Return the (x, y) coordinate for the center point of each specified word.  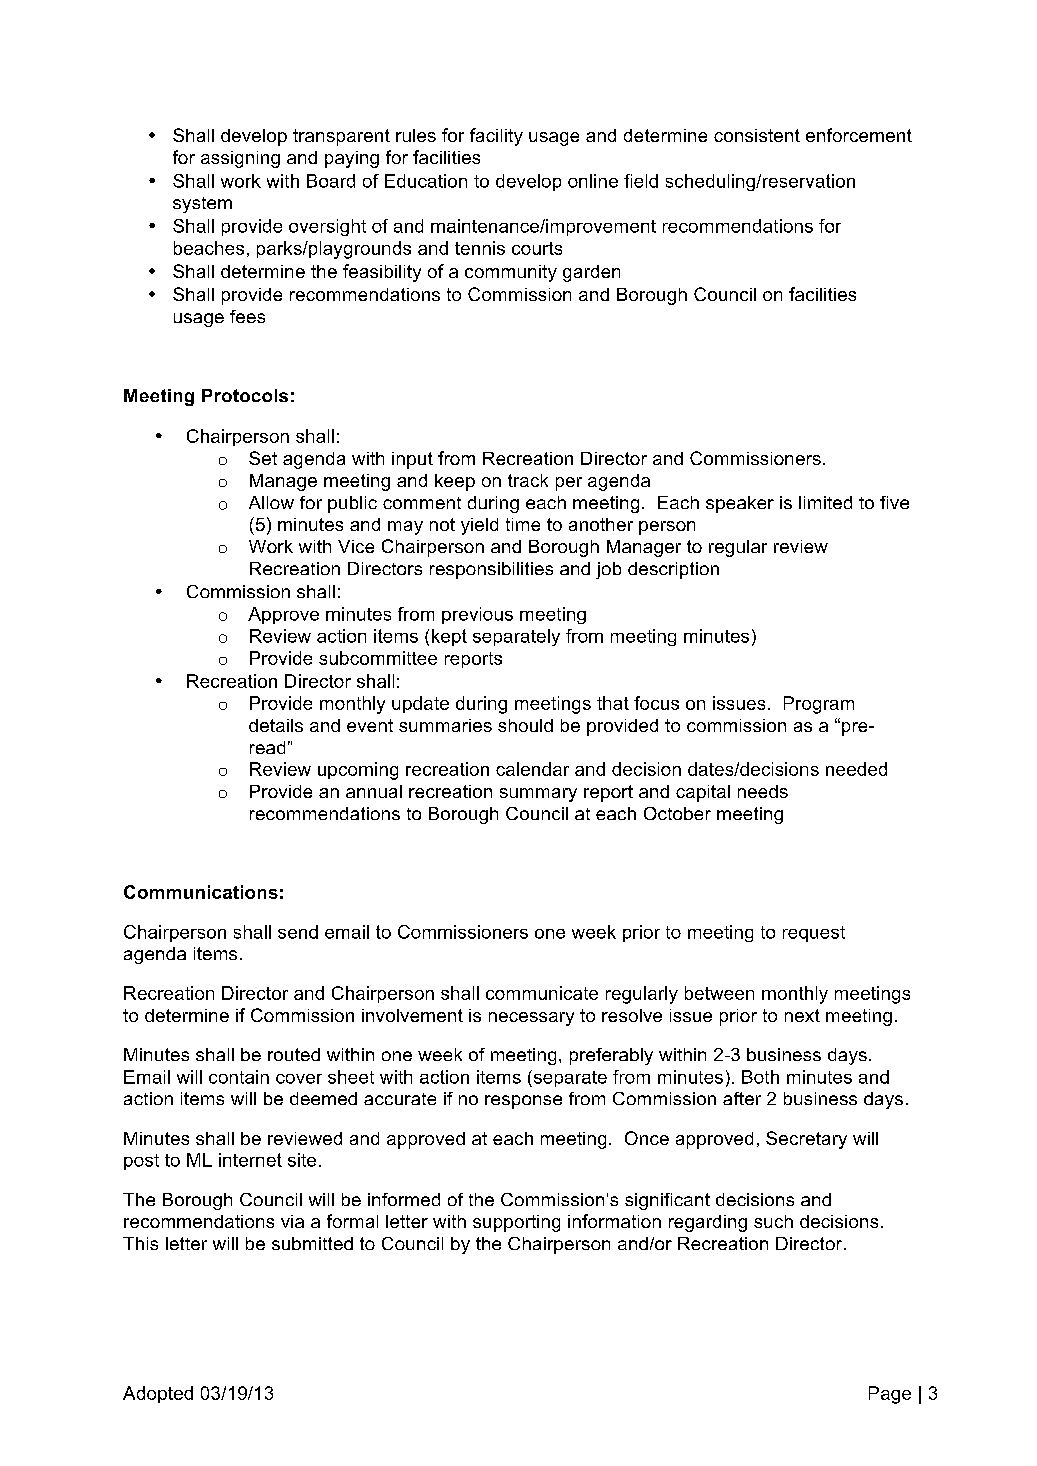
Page (890, 1395)
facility (496, 137)
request (814, 934)
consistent (757, 135)
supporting (516, 1223)
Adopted (158, 1394)
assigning (240, 159)
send (298, 932)
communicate (542, 993)
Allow (271, 502)
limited (825, 502)
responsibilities (491, 570)
